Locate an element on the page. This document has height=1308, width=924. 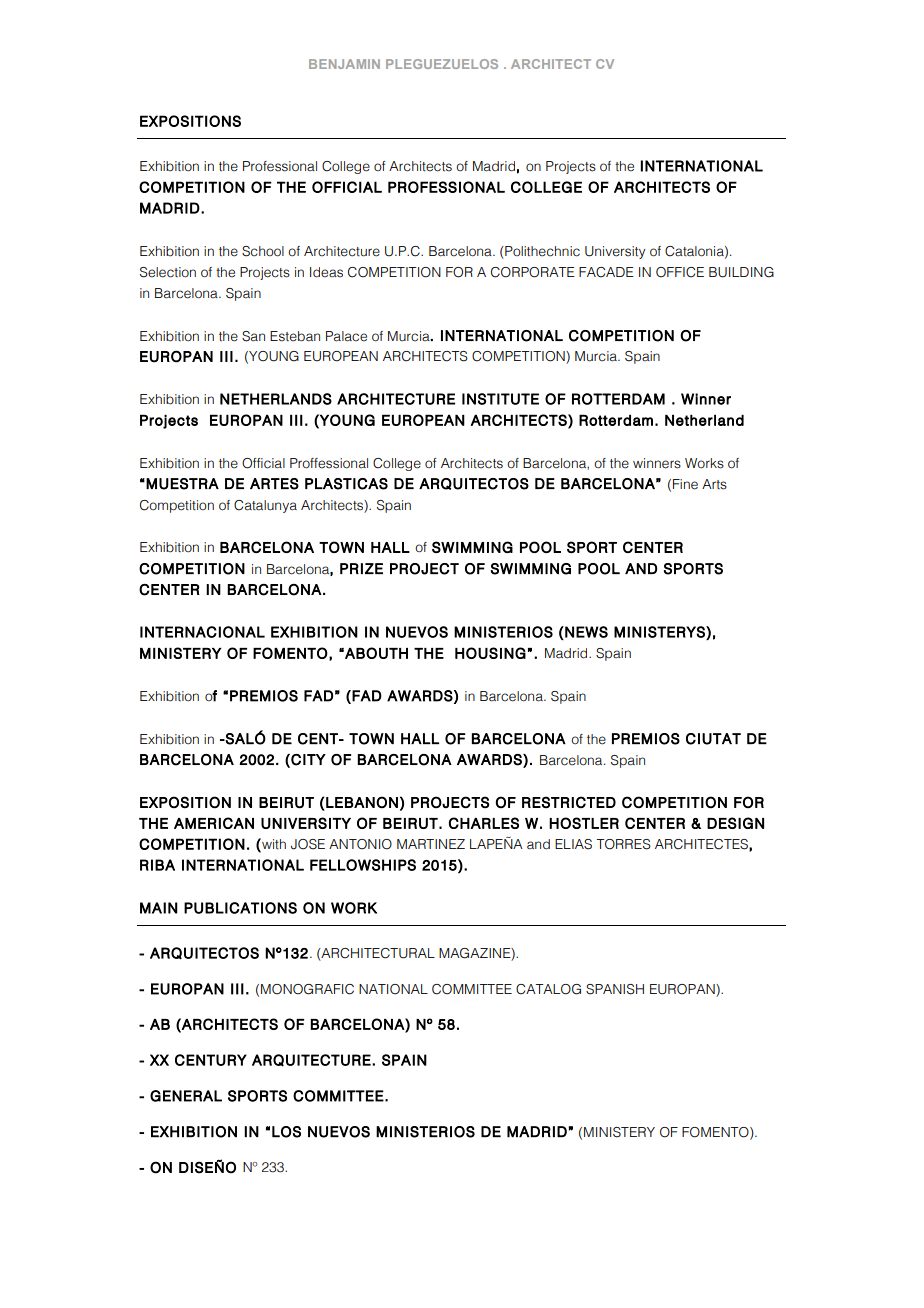
SPANISH is located at coordinates (615, 989).
